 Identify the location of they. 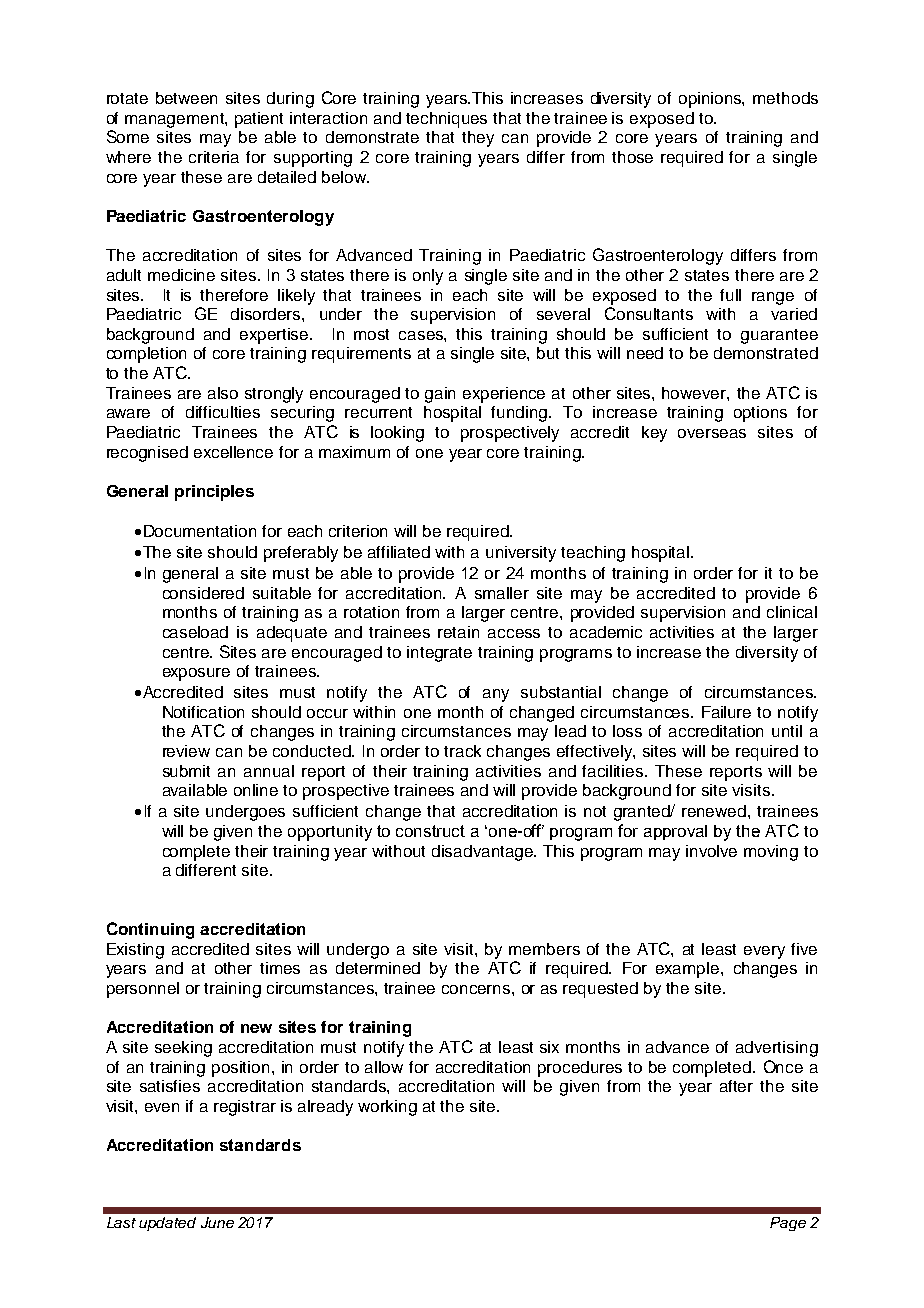
(478, 139).
